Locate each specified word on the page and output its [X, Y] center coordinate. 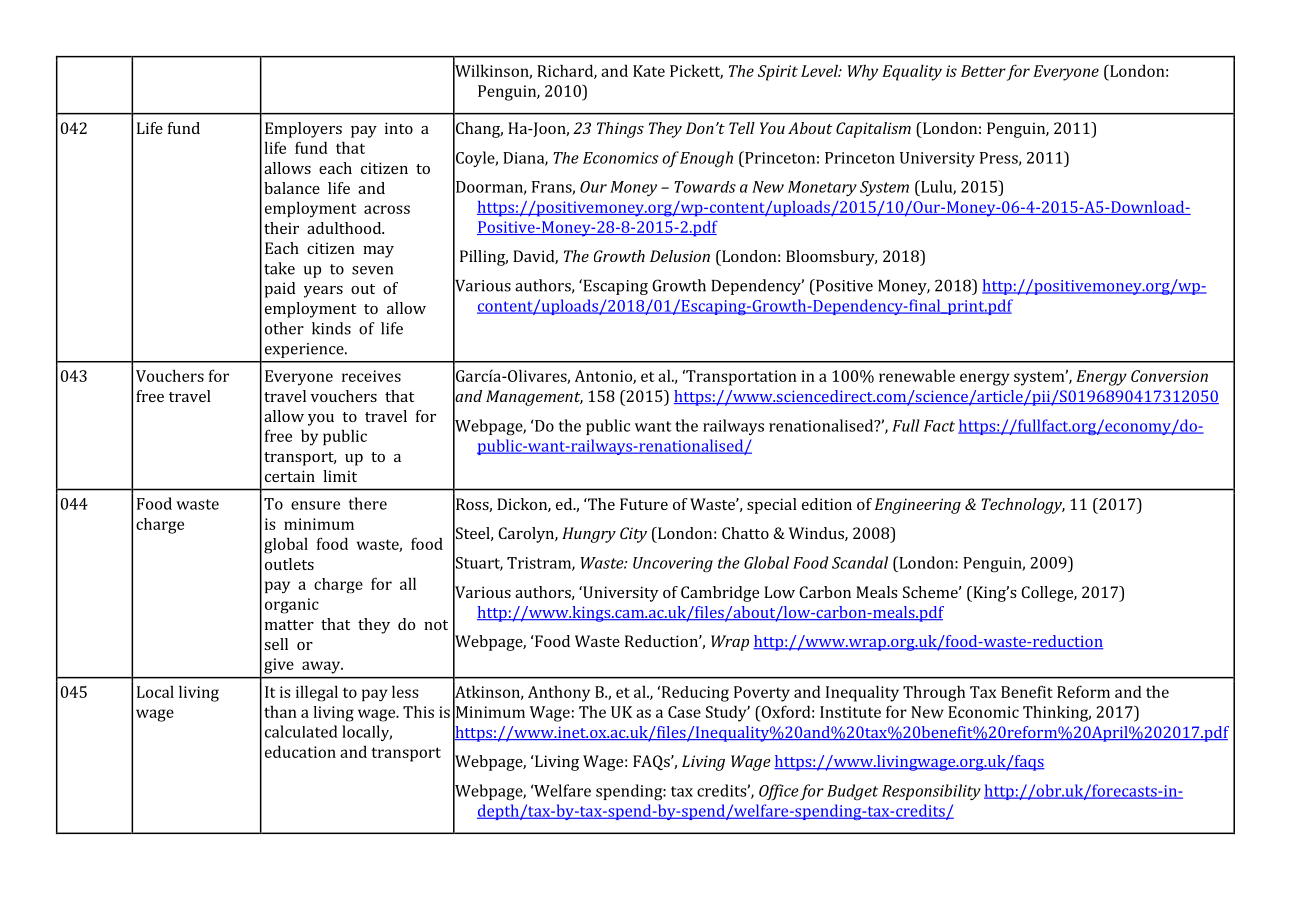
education [300, 751]
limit [340, 476]
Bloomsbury [831, 258]
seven [372, 270]
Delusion [680, 256]
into [399, 128]
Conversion [1169, 376]
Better [983, 71]
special [772, 506]
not [436, 625]
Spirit [778, 73]
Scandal [860, 562]
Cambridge [720, 594]
